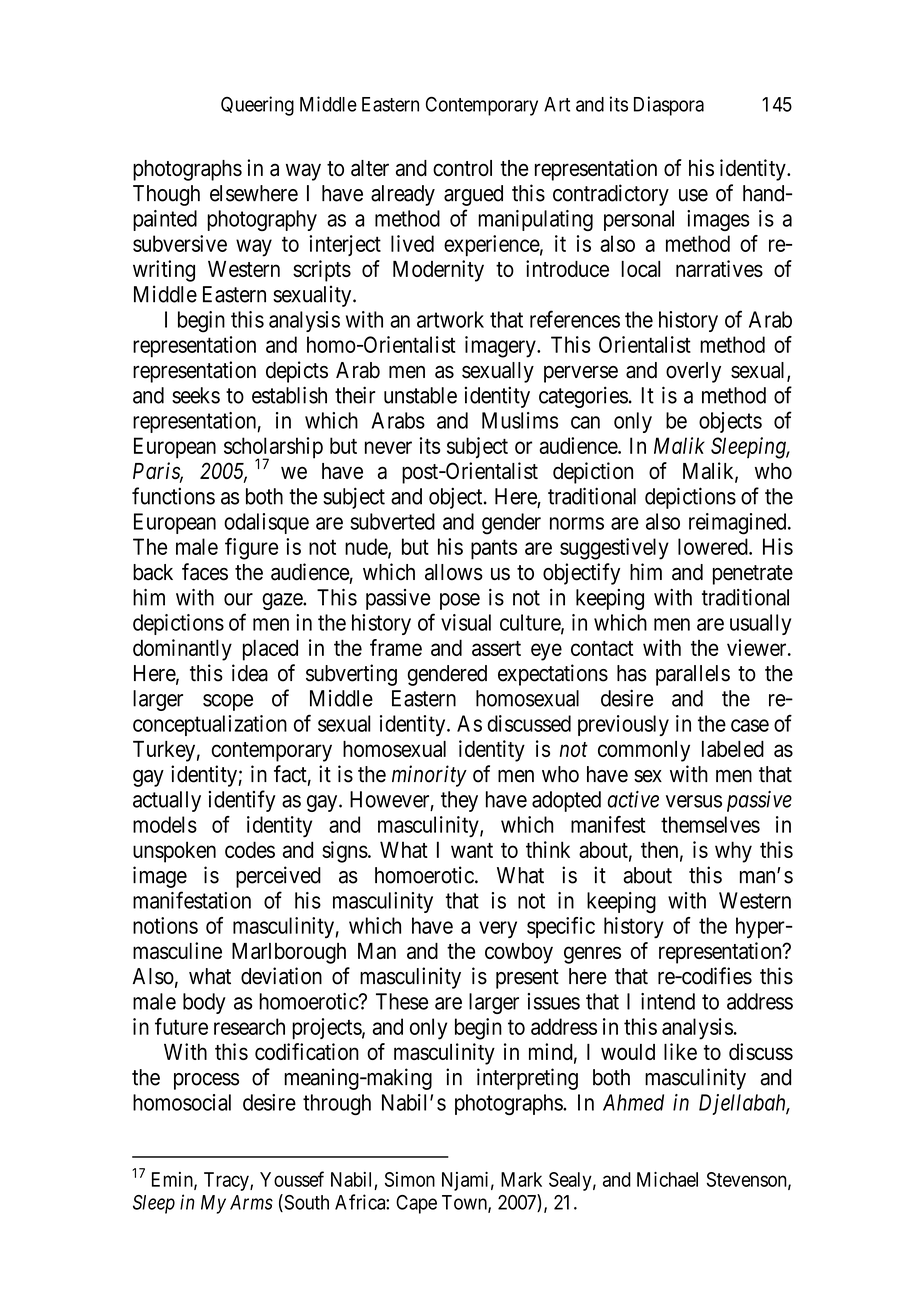  Describe the element at coordinates (710, 824) in the screenshot. I see `themselves` at that location.
